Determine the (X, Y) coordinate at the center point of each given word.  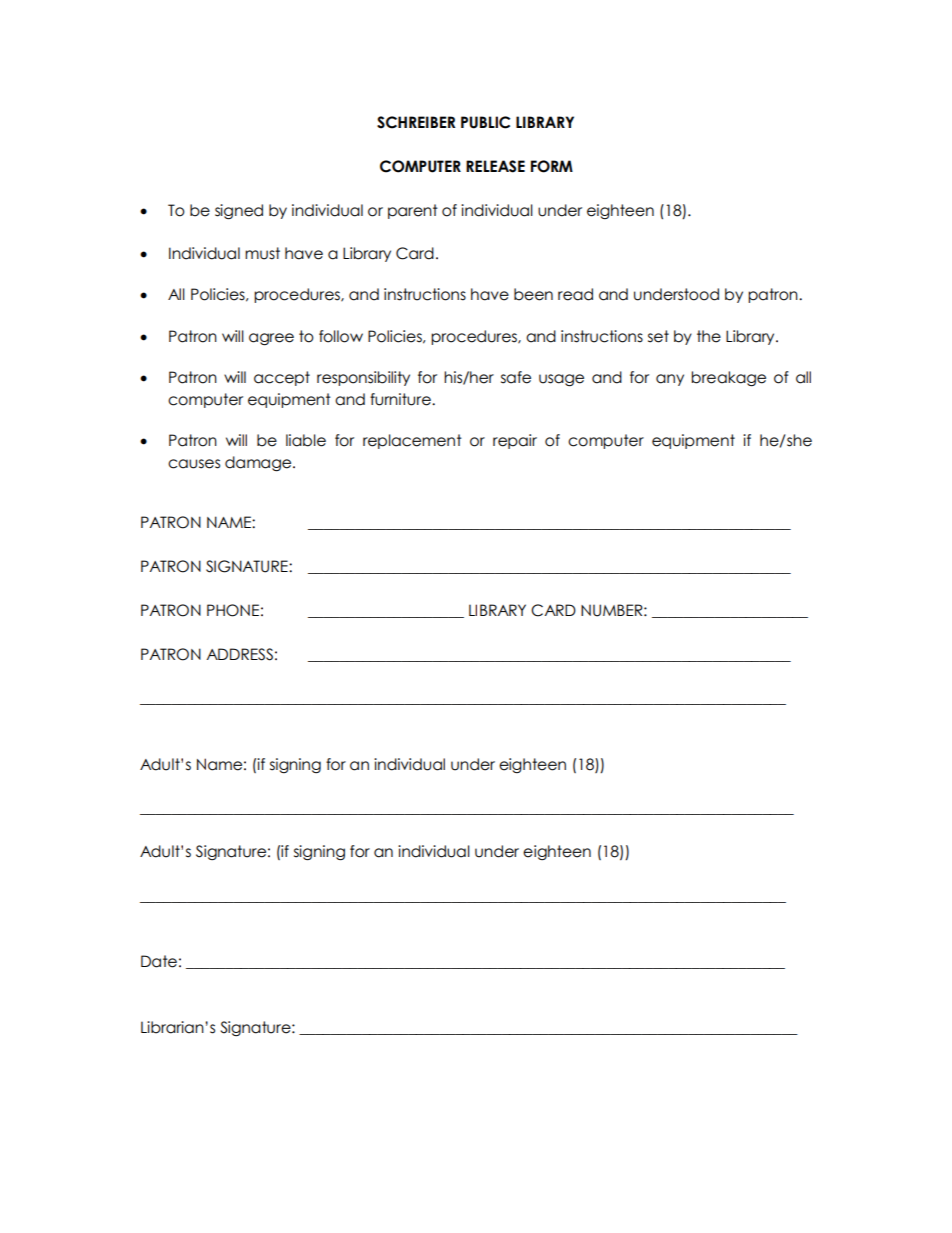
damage (259, 464)
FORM (552, 166)
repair (515, 441)
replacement (412, 441)
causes (194, 464)
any (670, 380)
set (658, 336)
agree (271, 339)
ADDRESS (239, 654)
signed (239, 212)
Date (159, 961)
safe (516, 377)
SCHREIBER (416, 122)
